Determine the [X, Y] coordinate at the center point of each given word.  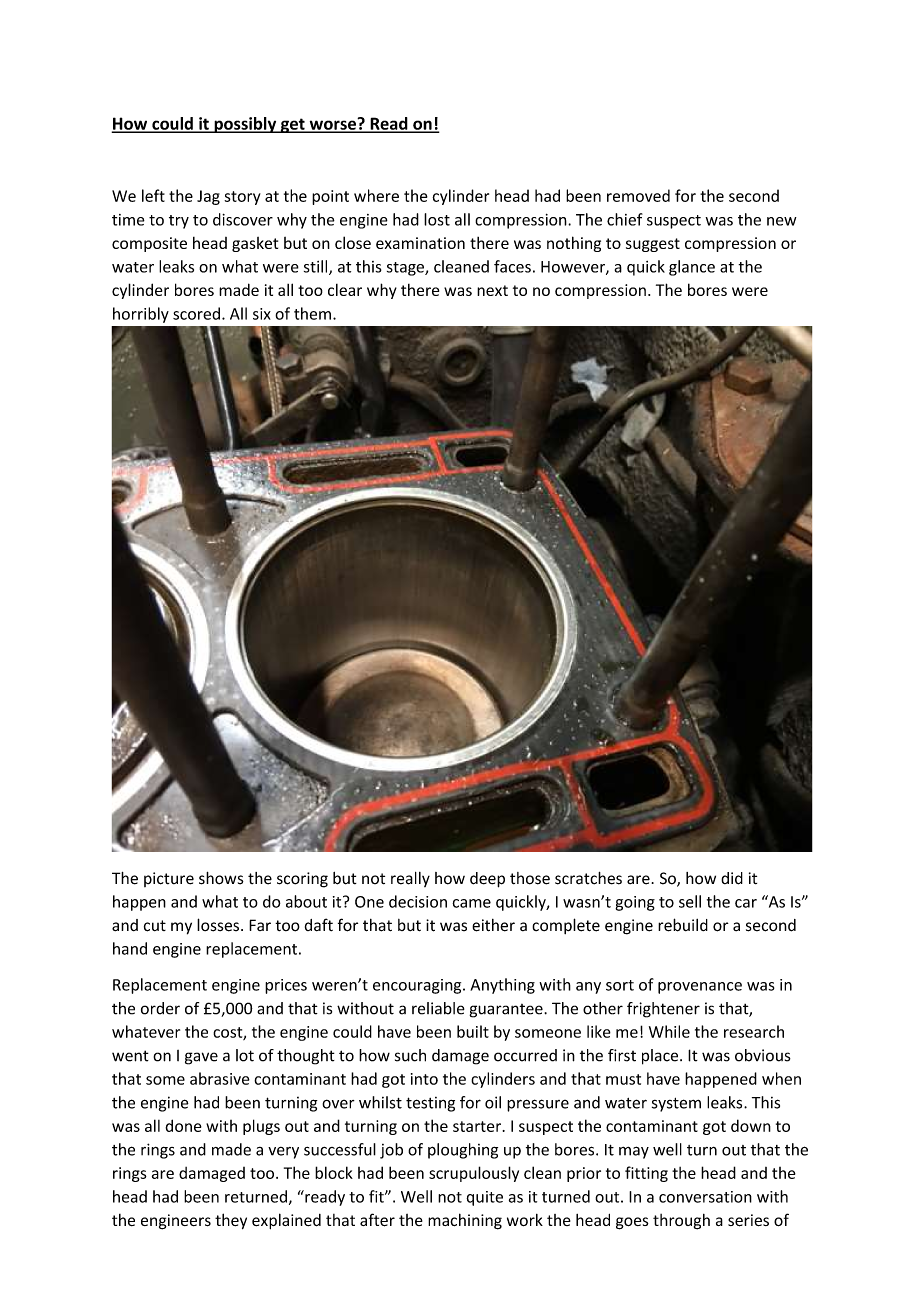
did [732, 878]
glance [692, 268]
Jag [208, 197]
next [492, 290]
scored [196, 313]
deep [487, 880]
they [231, 1221]
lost [437, 219]
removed [638, 195]
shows [221, 878]
